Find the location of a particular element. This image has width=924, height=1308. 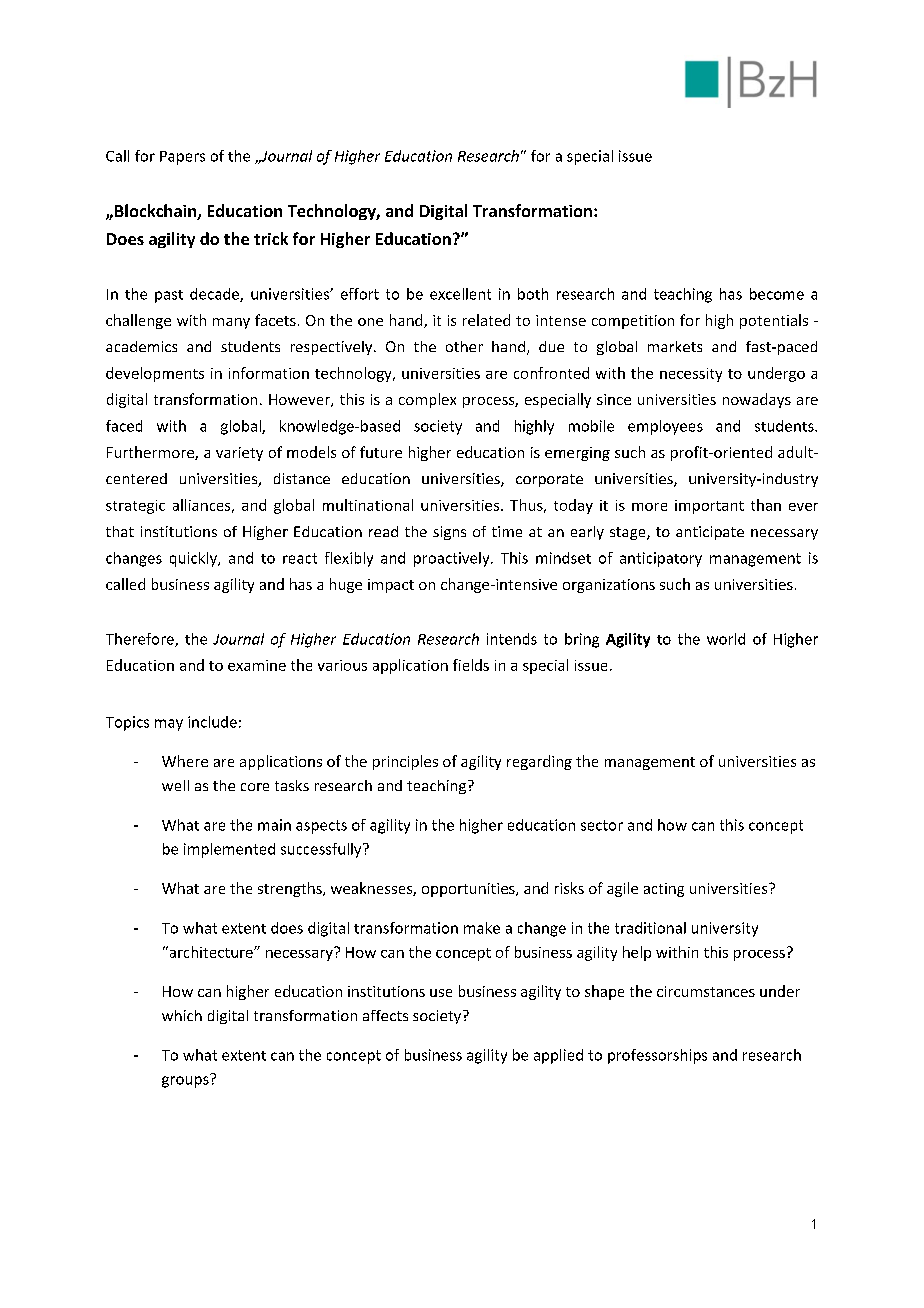

groups is located at coordinates (186, 1081).
